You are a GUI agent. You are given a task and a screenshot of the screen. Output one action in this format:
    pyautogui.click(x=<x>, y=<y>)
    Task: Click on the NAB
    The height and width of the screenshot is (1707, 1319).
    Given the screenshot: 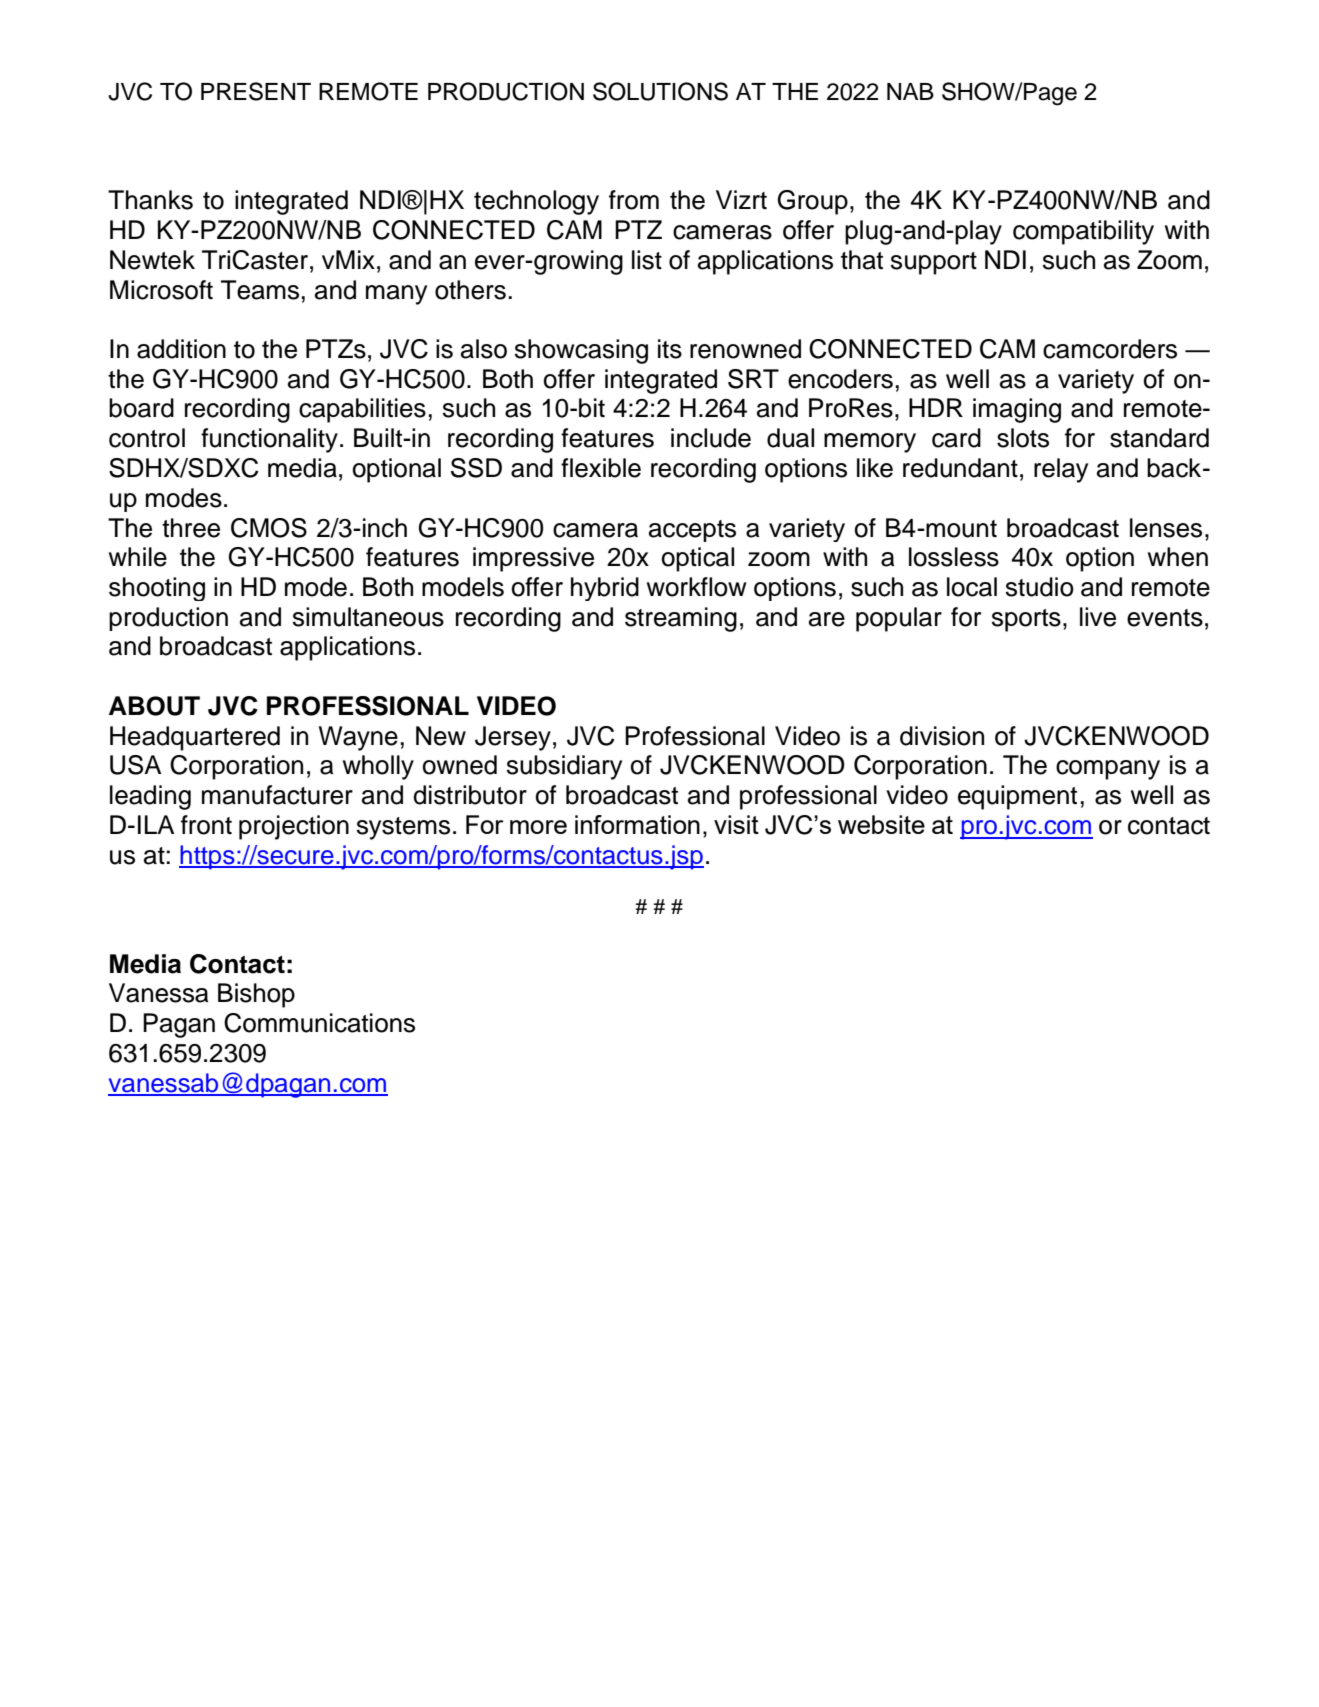 What is the action you would take?
    pyautogui.click(x=910, y=91)
